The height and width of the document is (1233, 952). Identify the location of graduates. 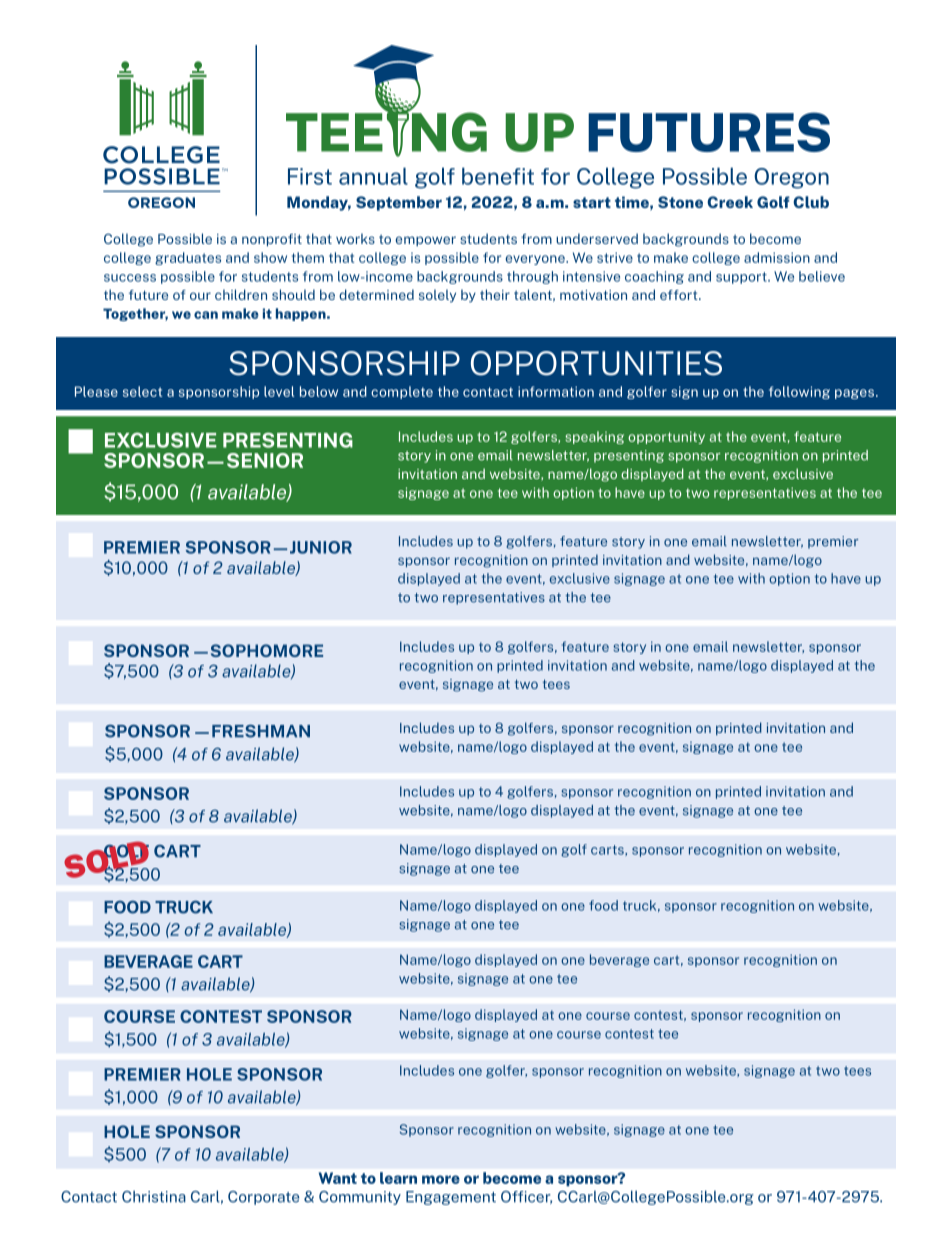
(188, 258).
